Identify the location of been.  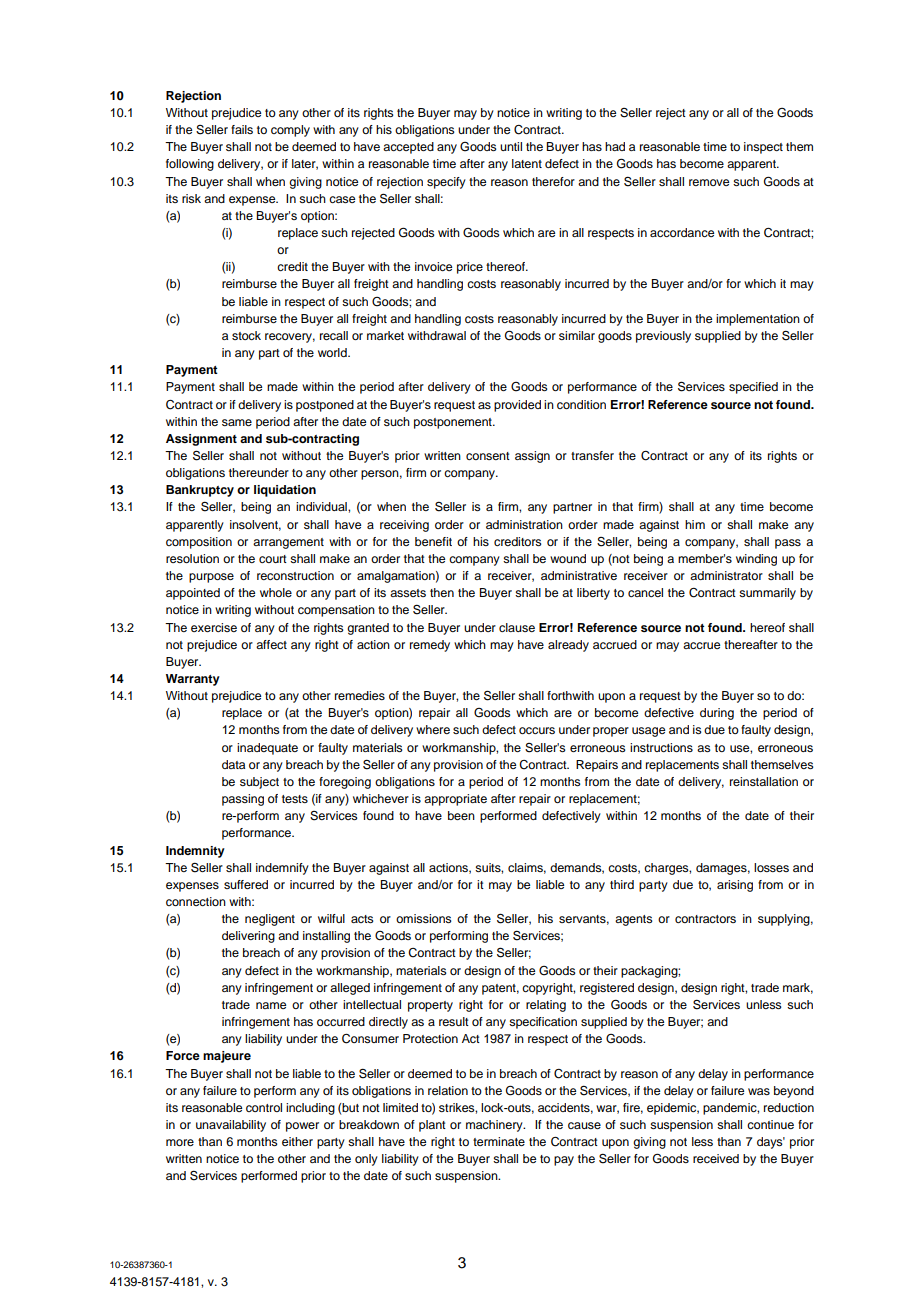
(461, 815).
